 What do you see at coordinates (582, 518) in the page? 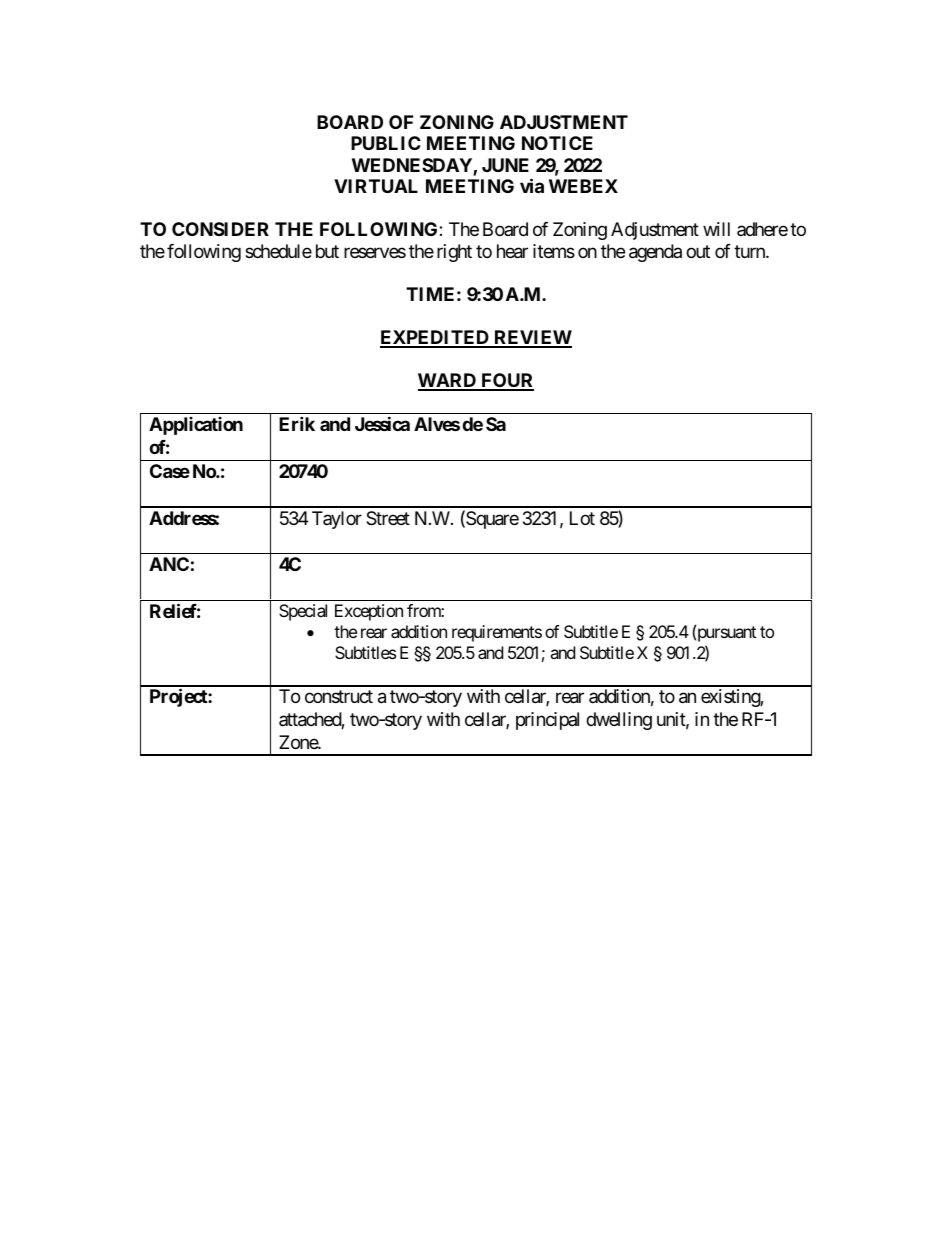
I see `Lot` at bounding box center [582, 518].
